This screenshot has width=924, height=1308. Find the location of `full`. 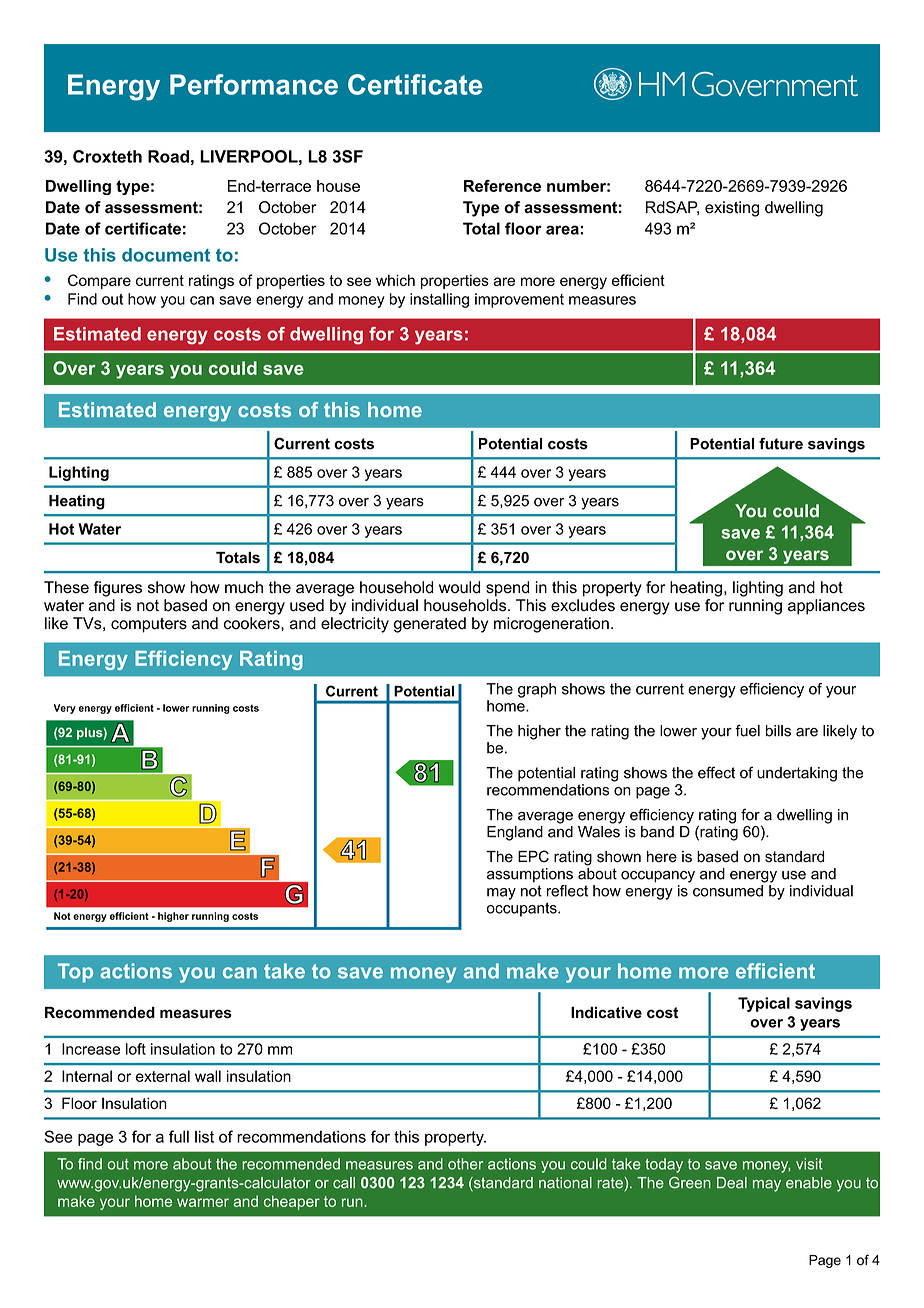

full is located at coordinates (179, 1136).
